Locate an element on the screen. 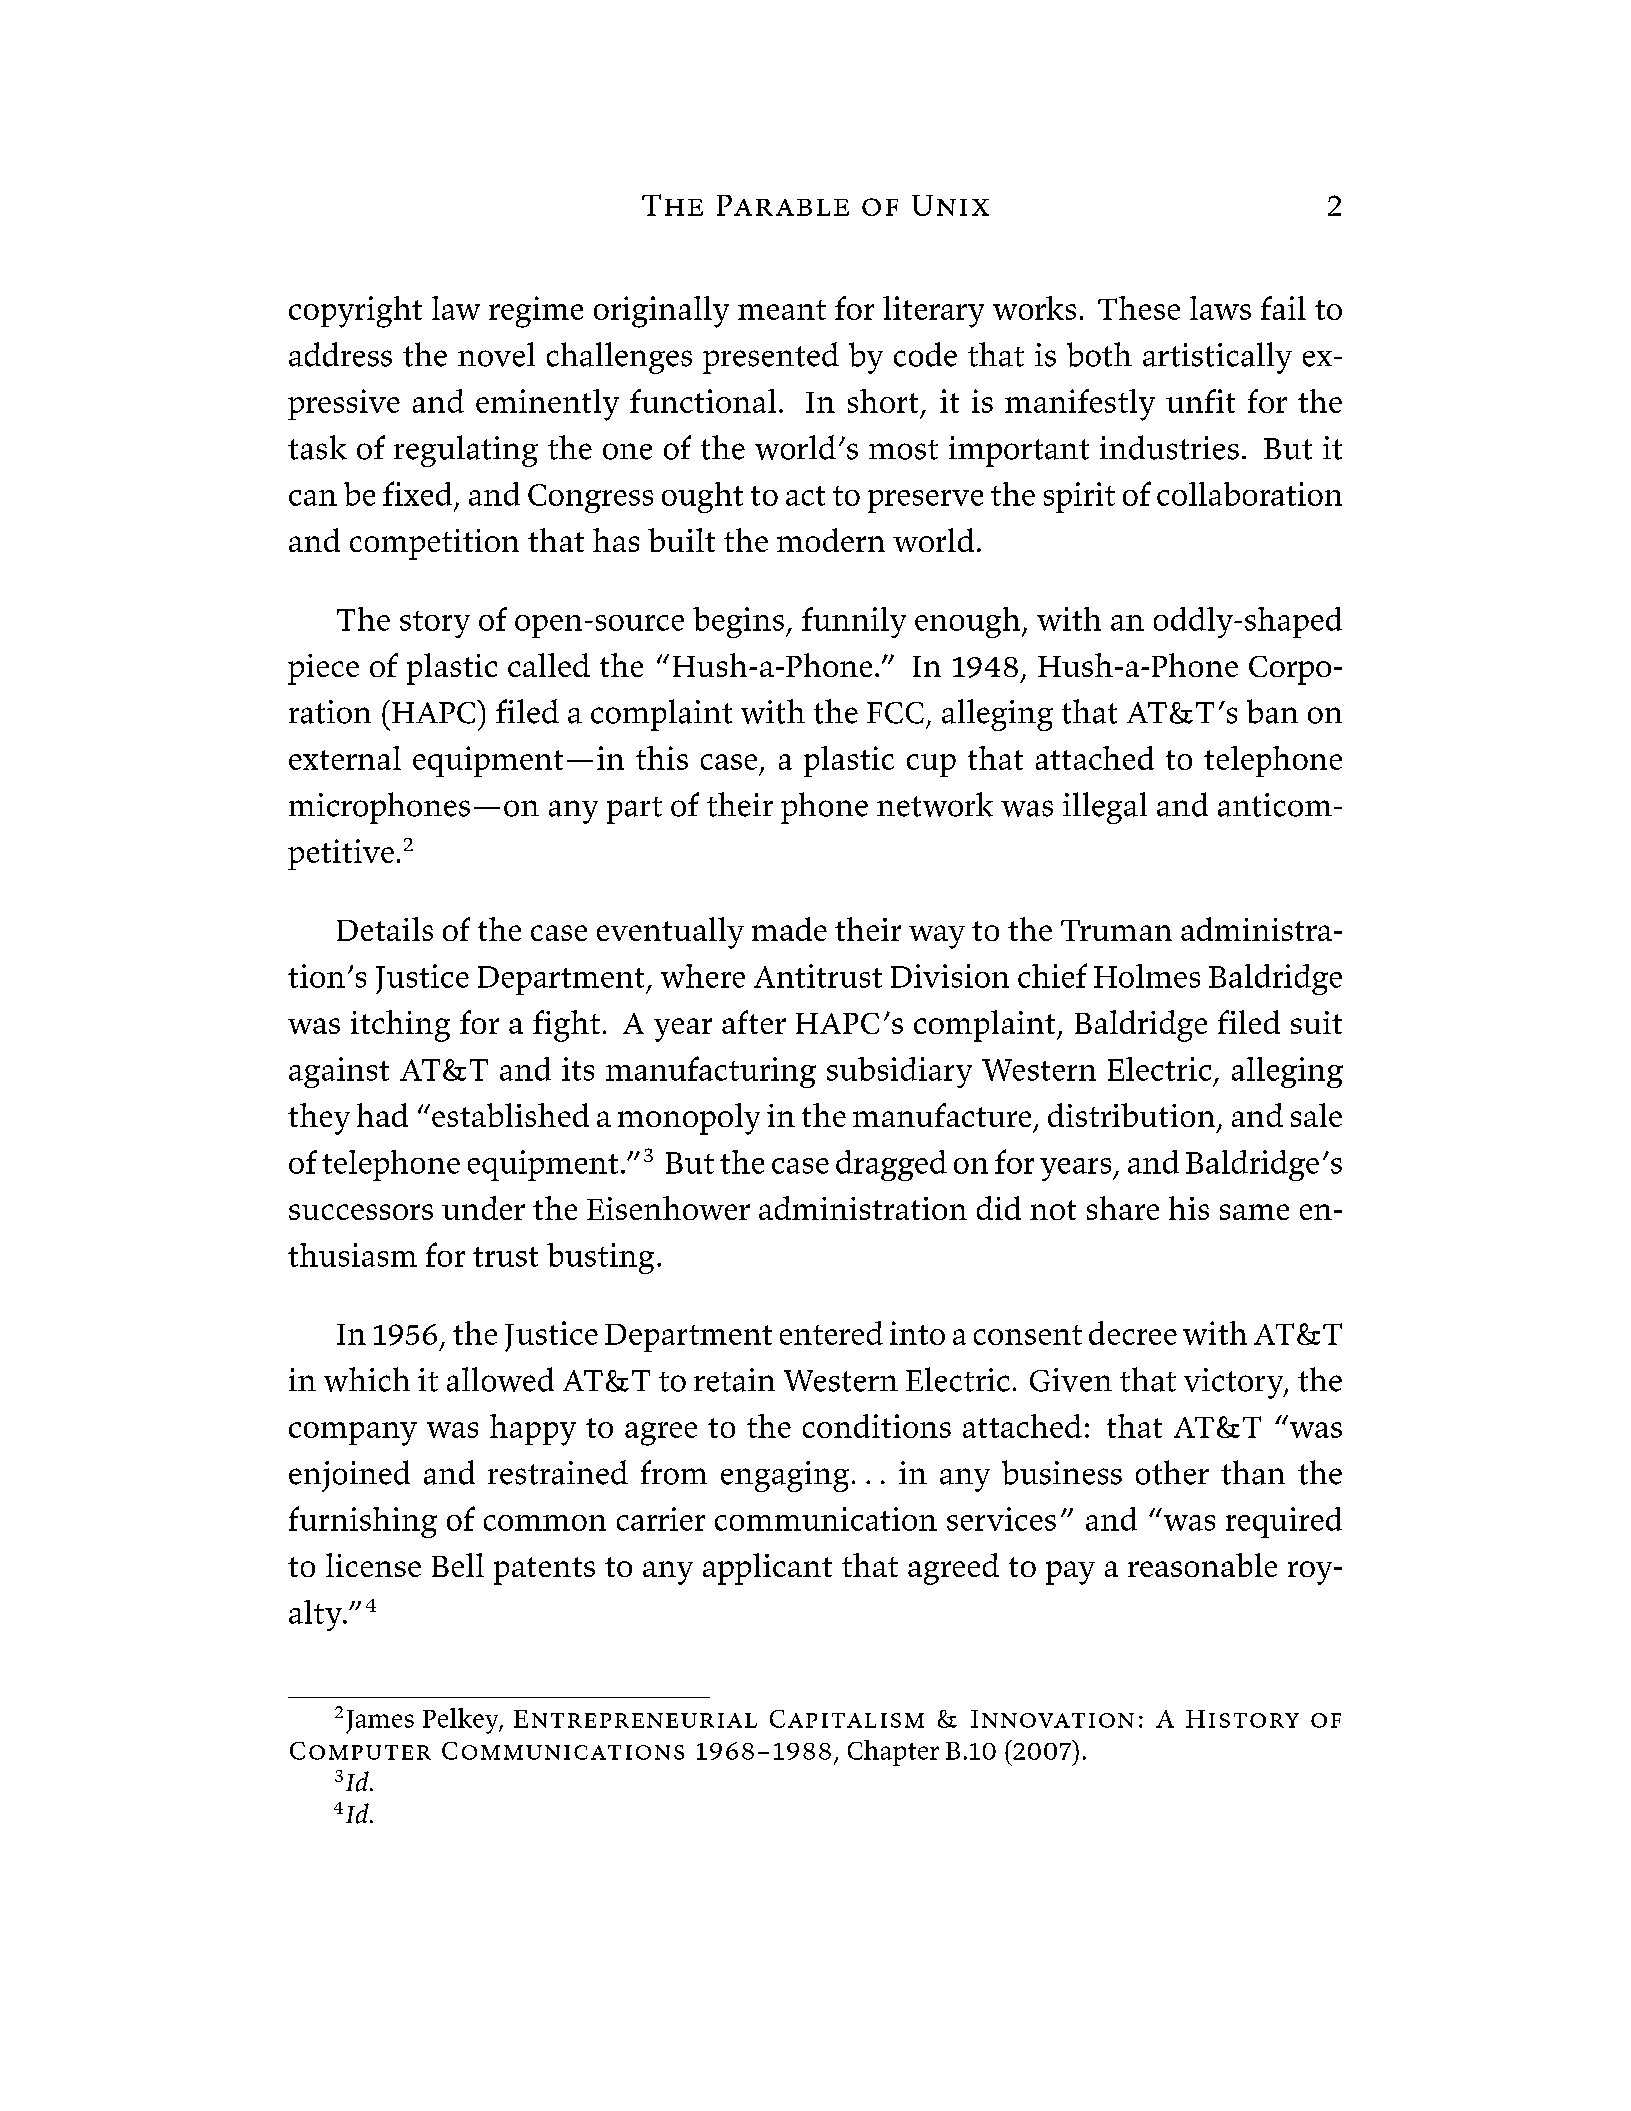 The image size is (1631, 2111). Holmes is located at coordinates (1147, 976).
